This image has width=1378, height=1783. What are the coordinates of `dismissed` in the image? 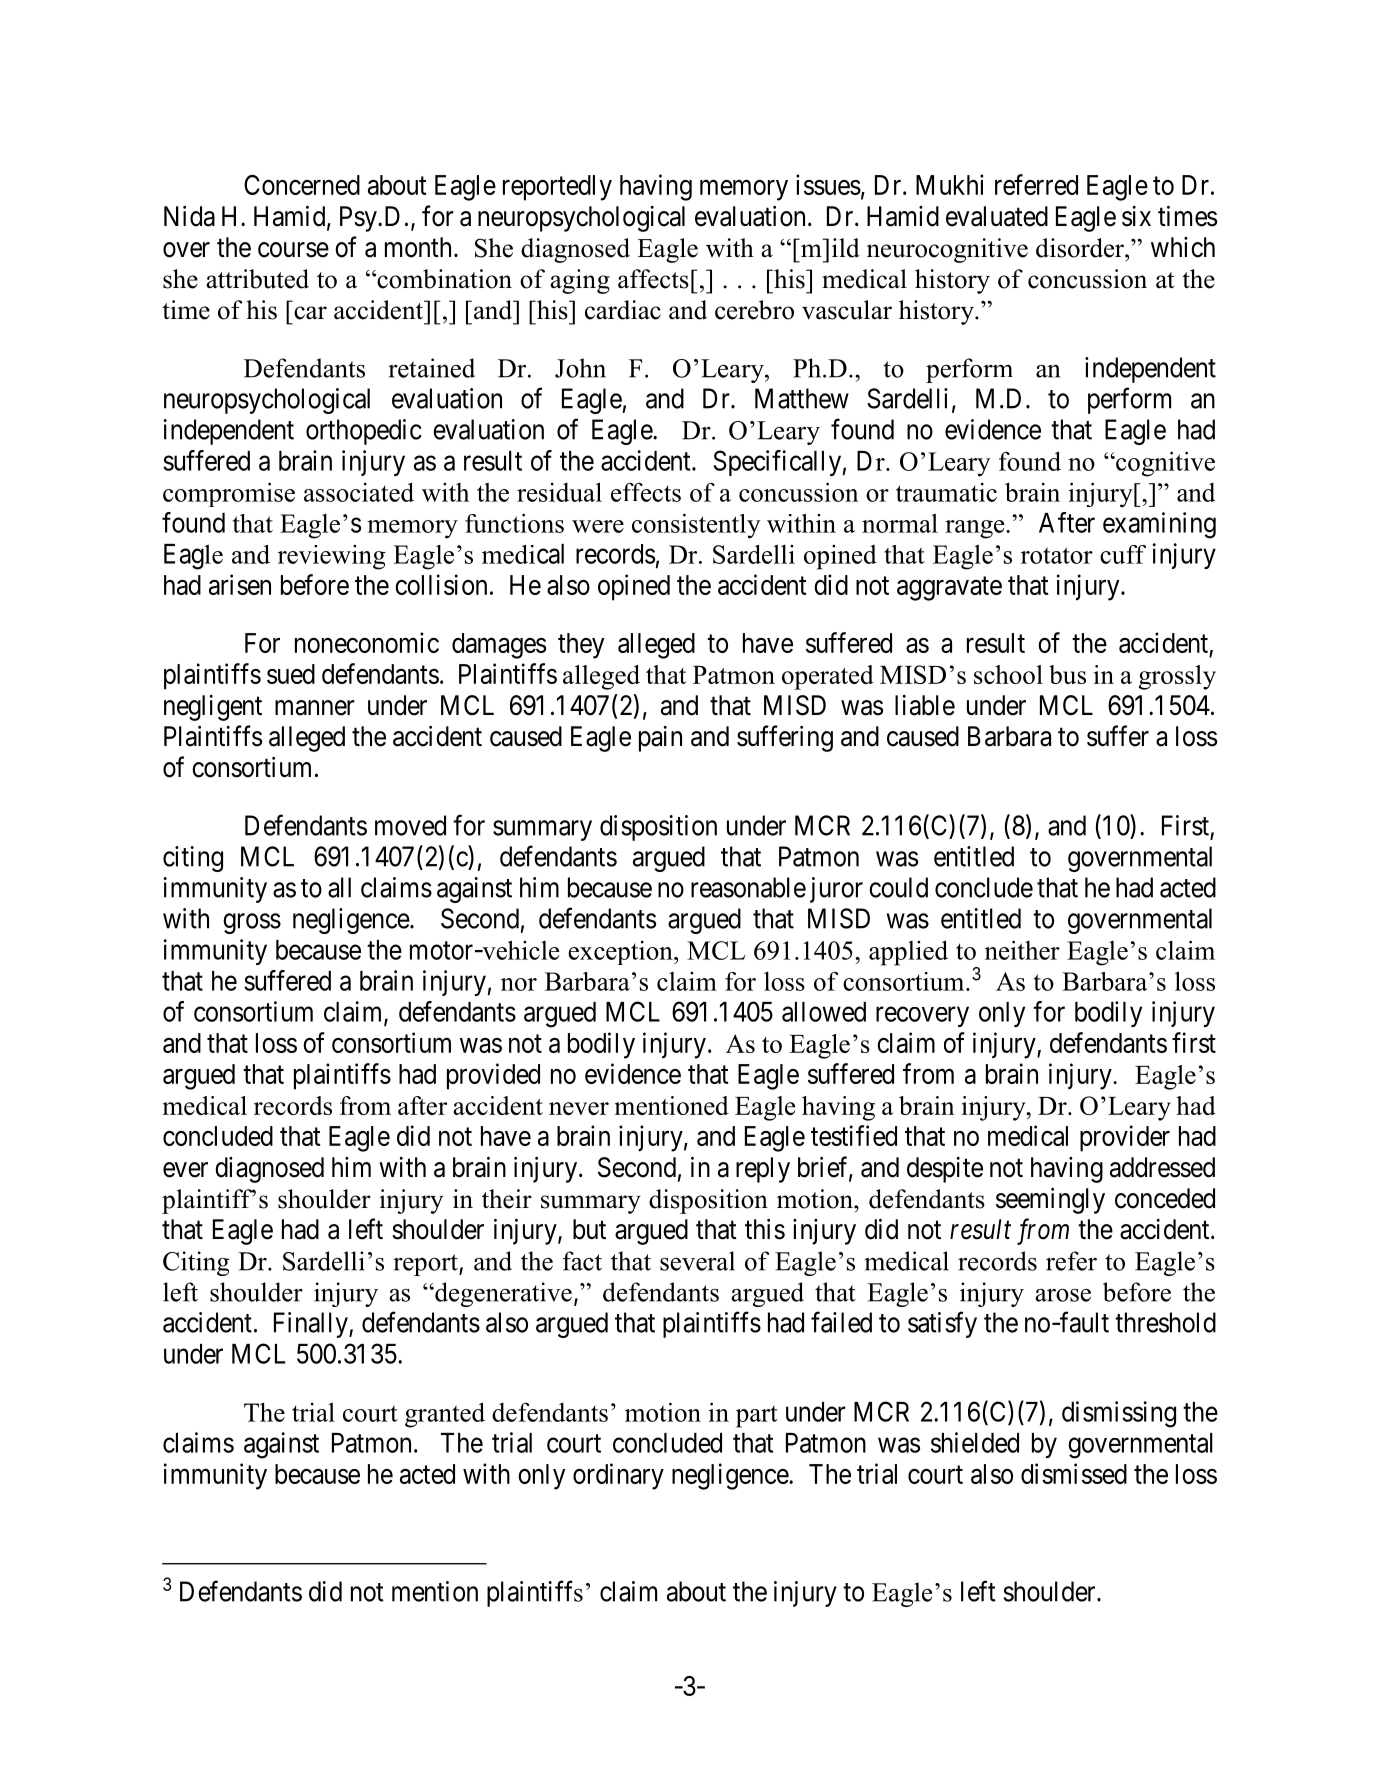 It's located at (1074, 1473).
